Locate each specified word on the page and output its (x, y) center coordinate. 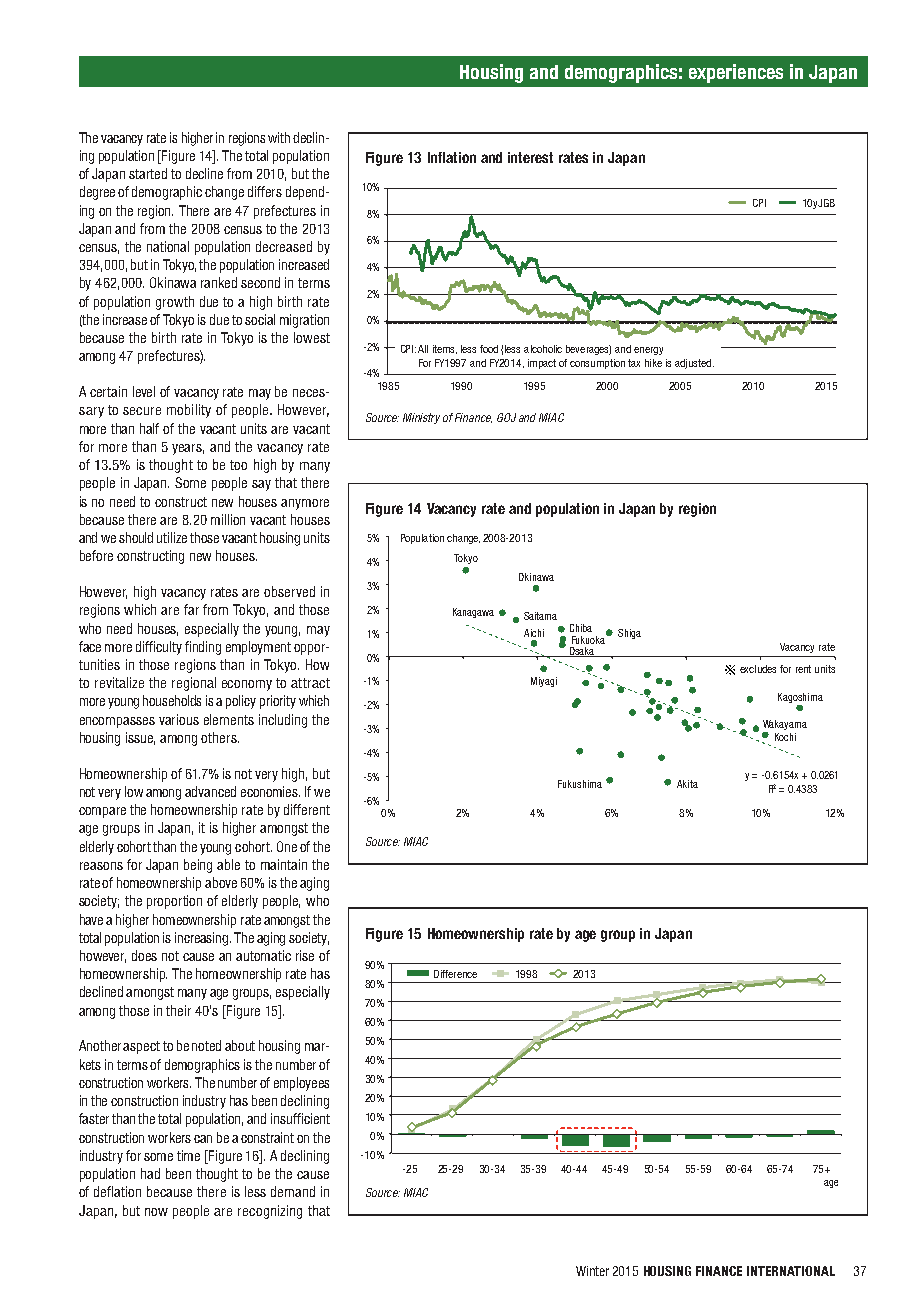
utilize (172, 537)
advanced (210, 791)
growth (175, 303)
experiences (736, 73)
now (156, 1212)
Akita (687, 784)
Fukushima (580, 784)
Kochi (785, 737)
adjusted (693, 364)
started (148, 173)
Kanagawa (473, 613)
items (445, 349)
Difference (455, 974)
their (178, 1010)
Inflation (452, 157)
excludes (758, 669)
